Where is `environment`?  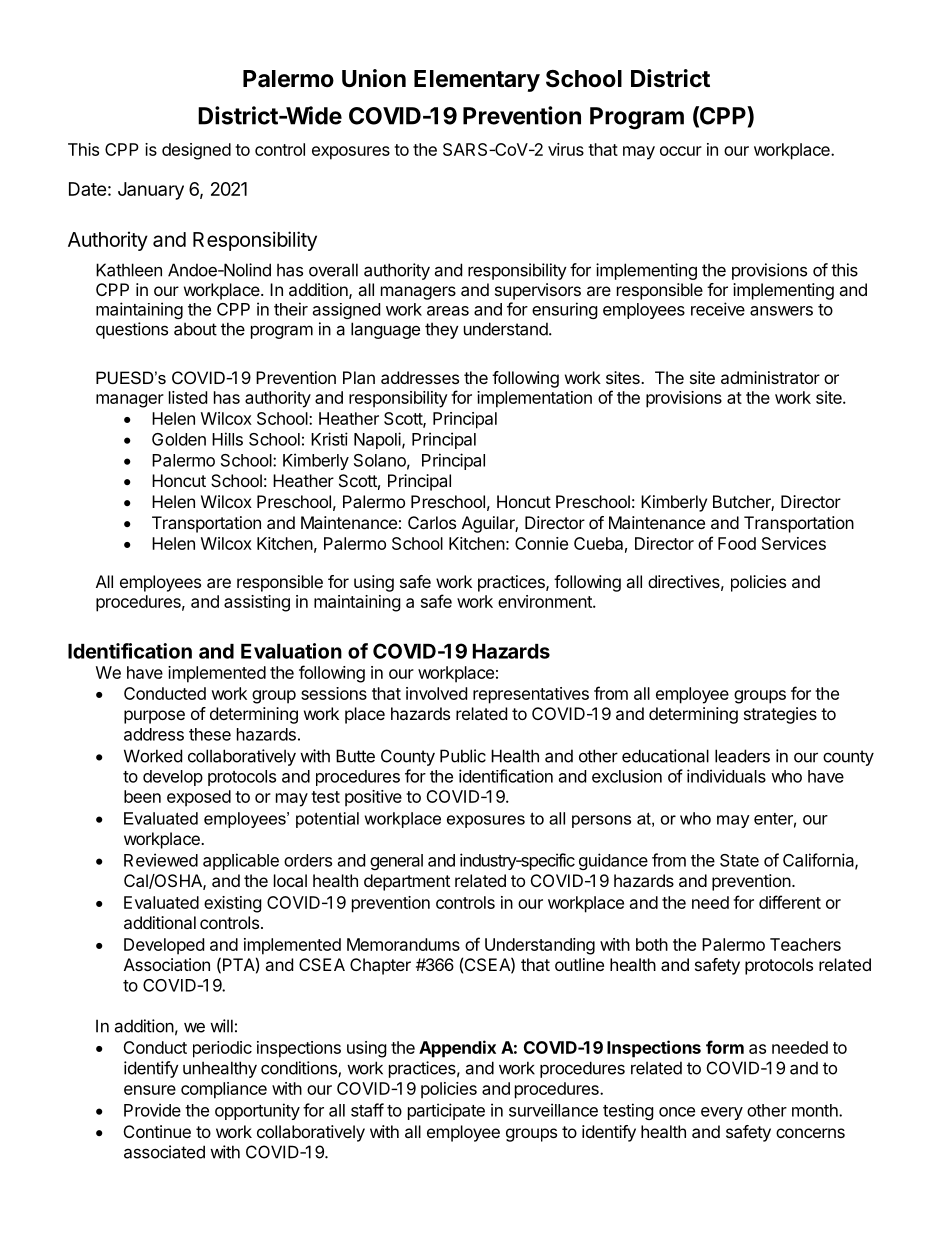
environment is located at coordinates (546, 601).
